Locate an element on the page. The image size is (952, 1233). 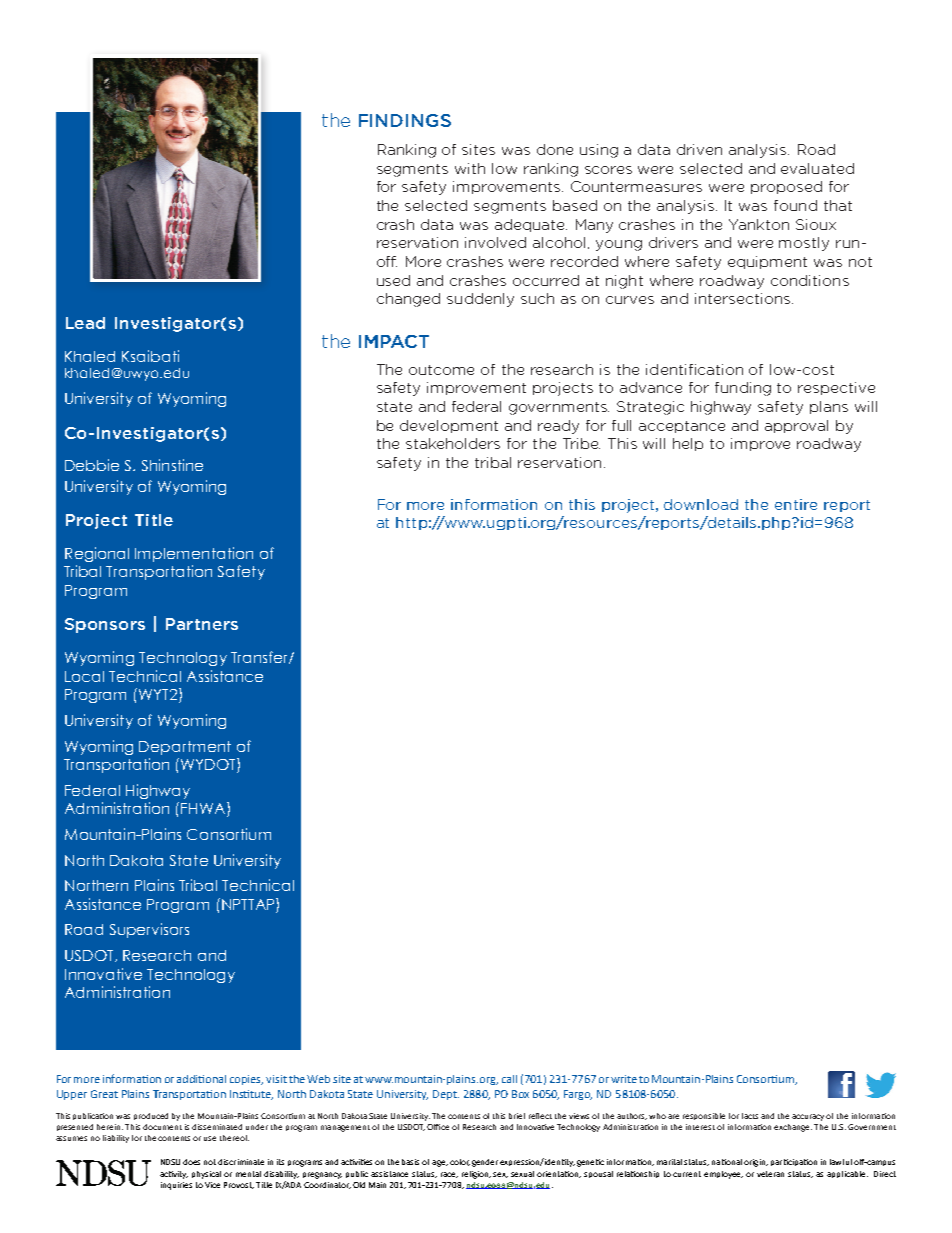
FINDINGS is located at coordinates (405, 120).
